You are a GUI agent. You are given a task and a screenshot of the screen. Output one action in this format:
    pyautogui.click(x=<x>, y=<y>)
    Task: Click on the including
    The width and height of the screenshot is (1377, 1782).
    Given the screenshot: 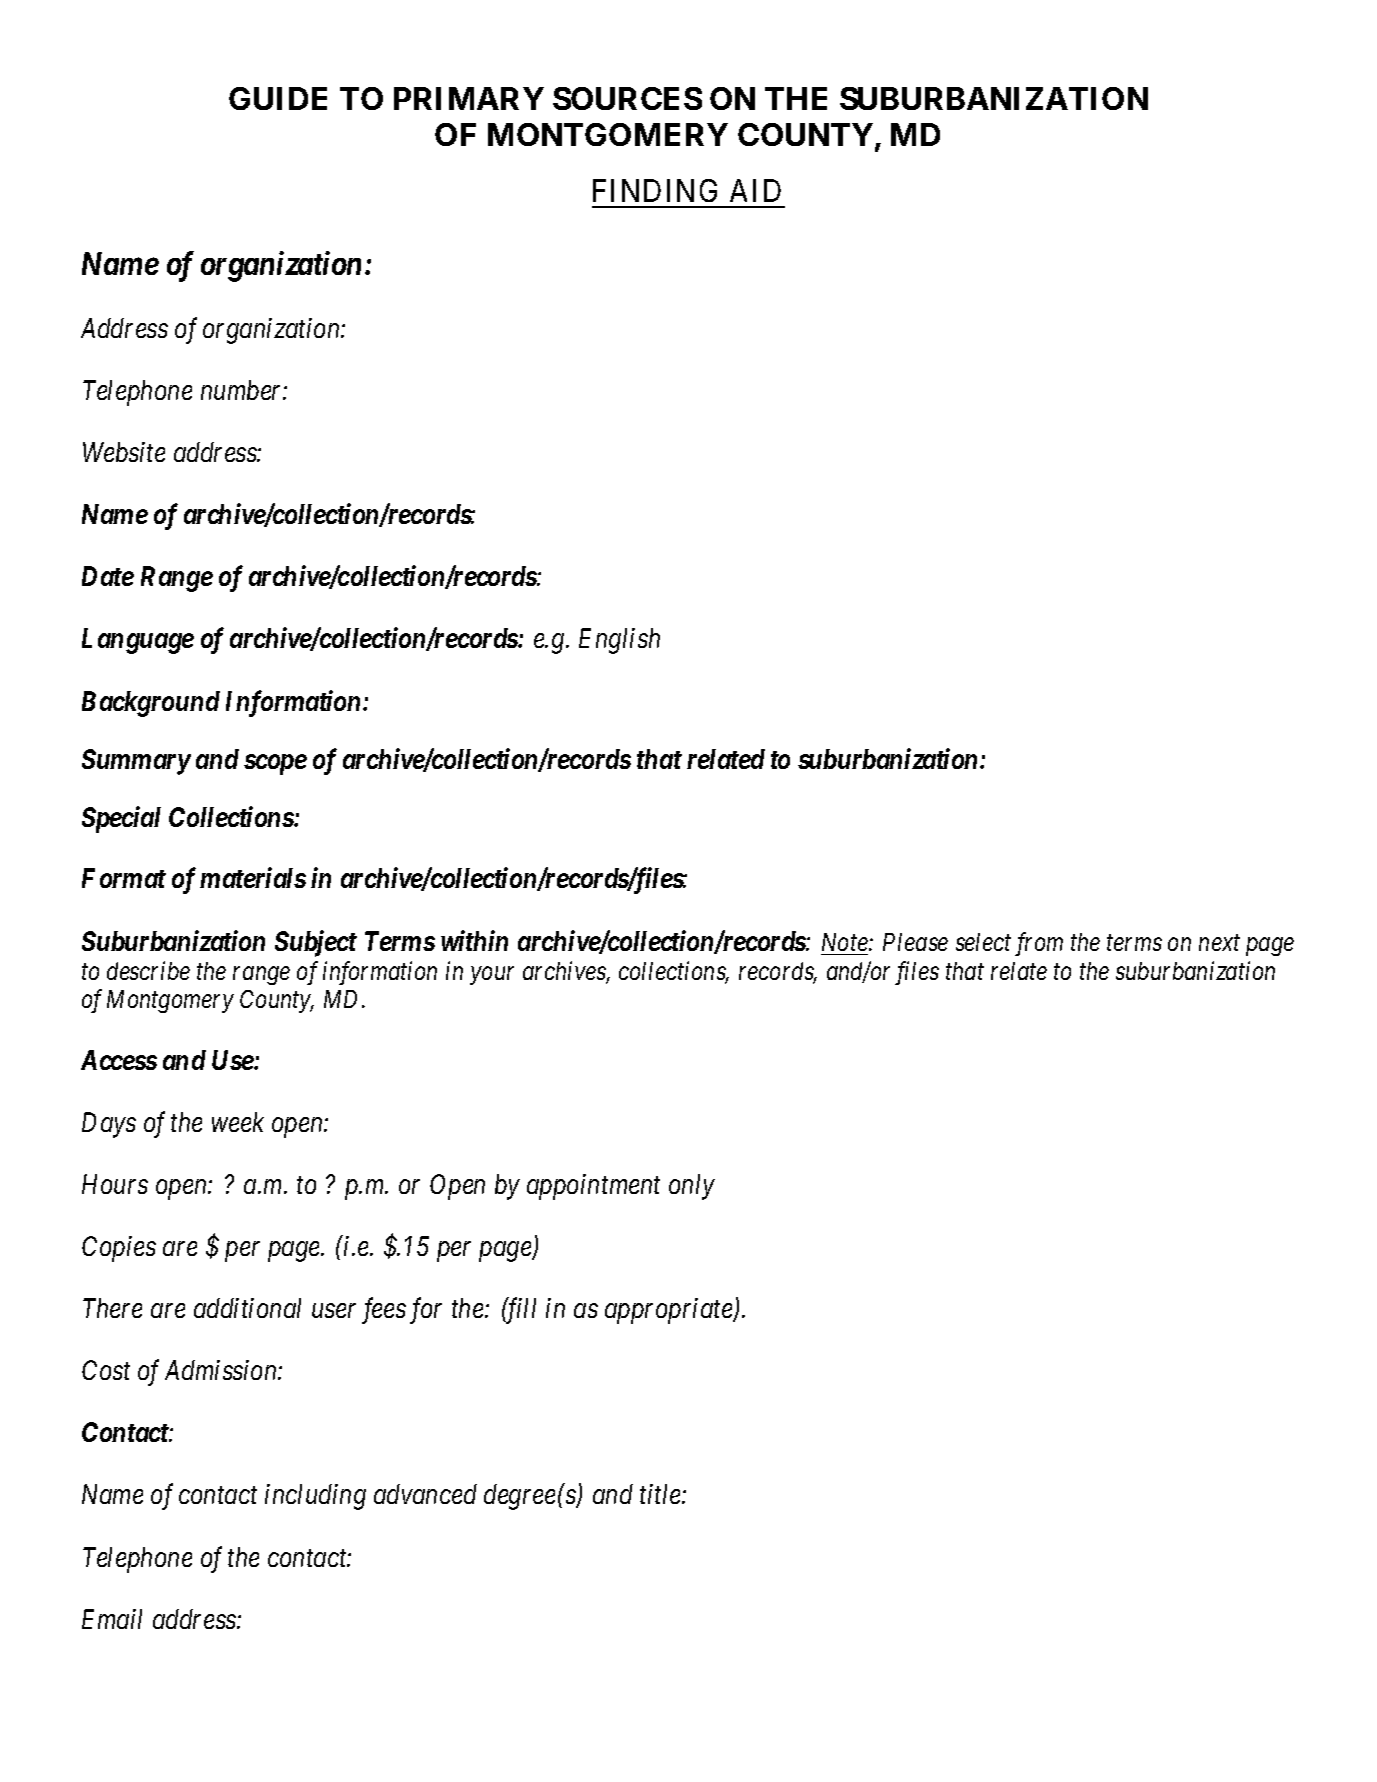 What is the action you would take?
    pyautogui.click(x=315, y=1497)
